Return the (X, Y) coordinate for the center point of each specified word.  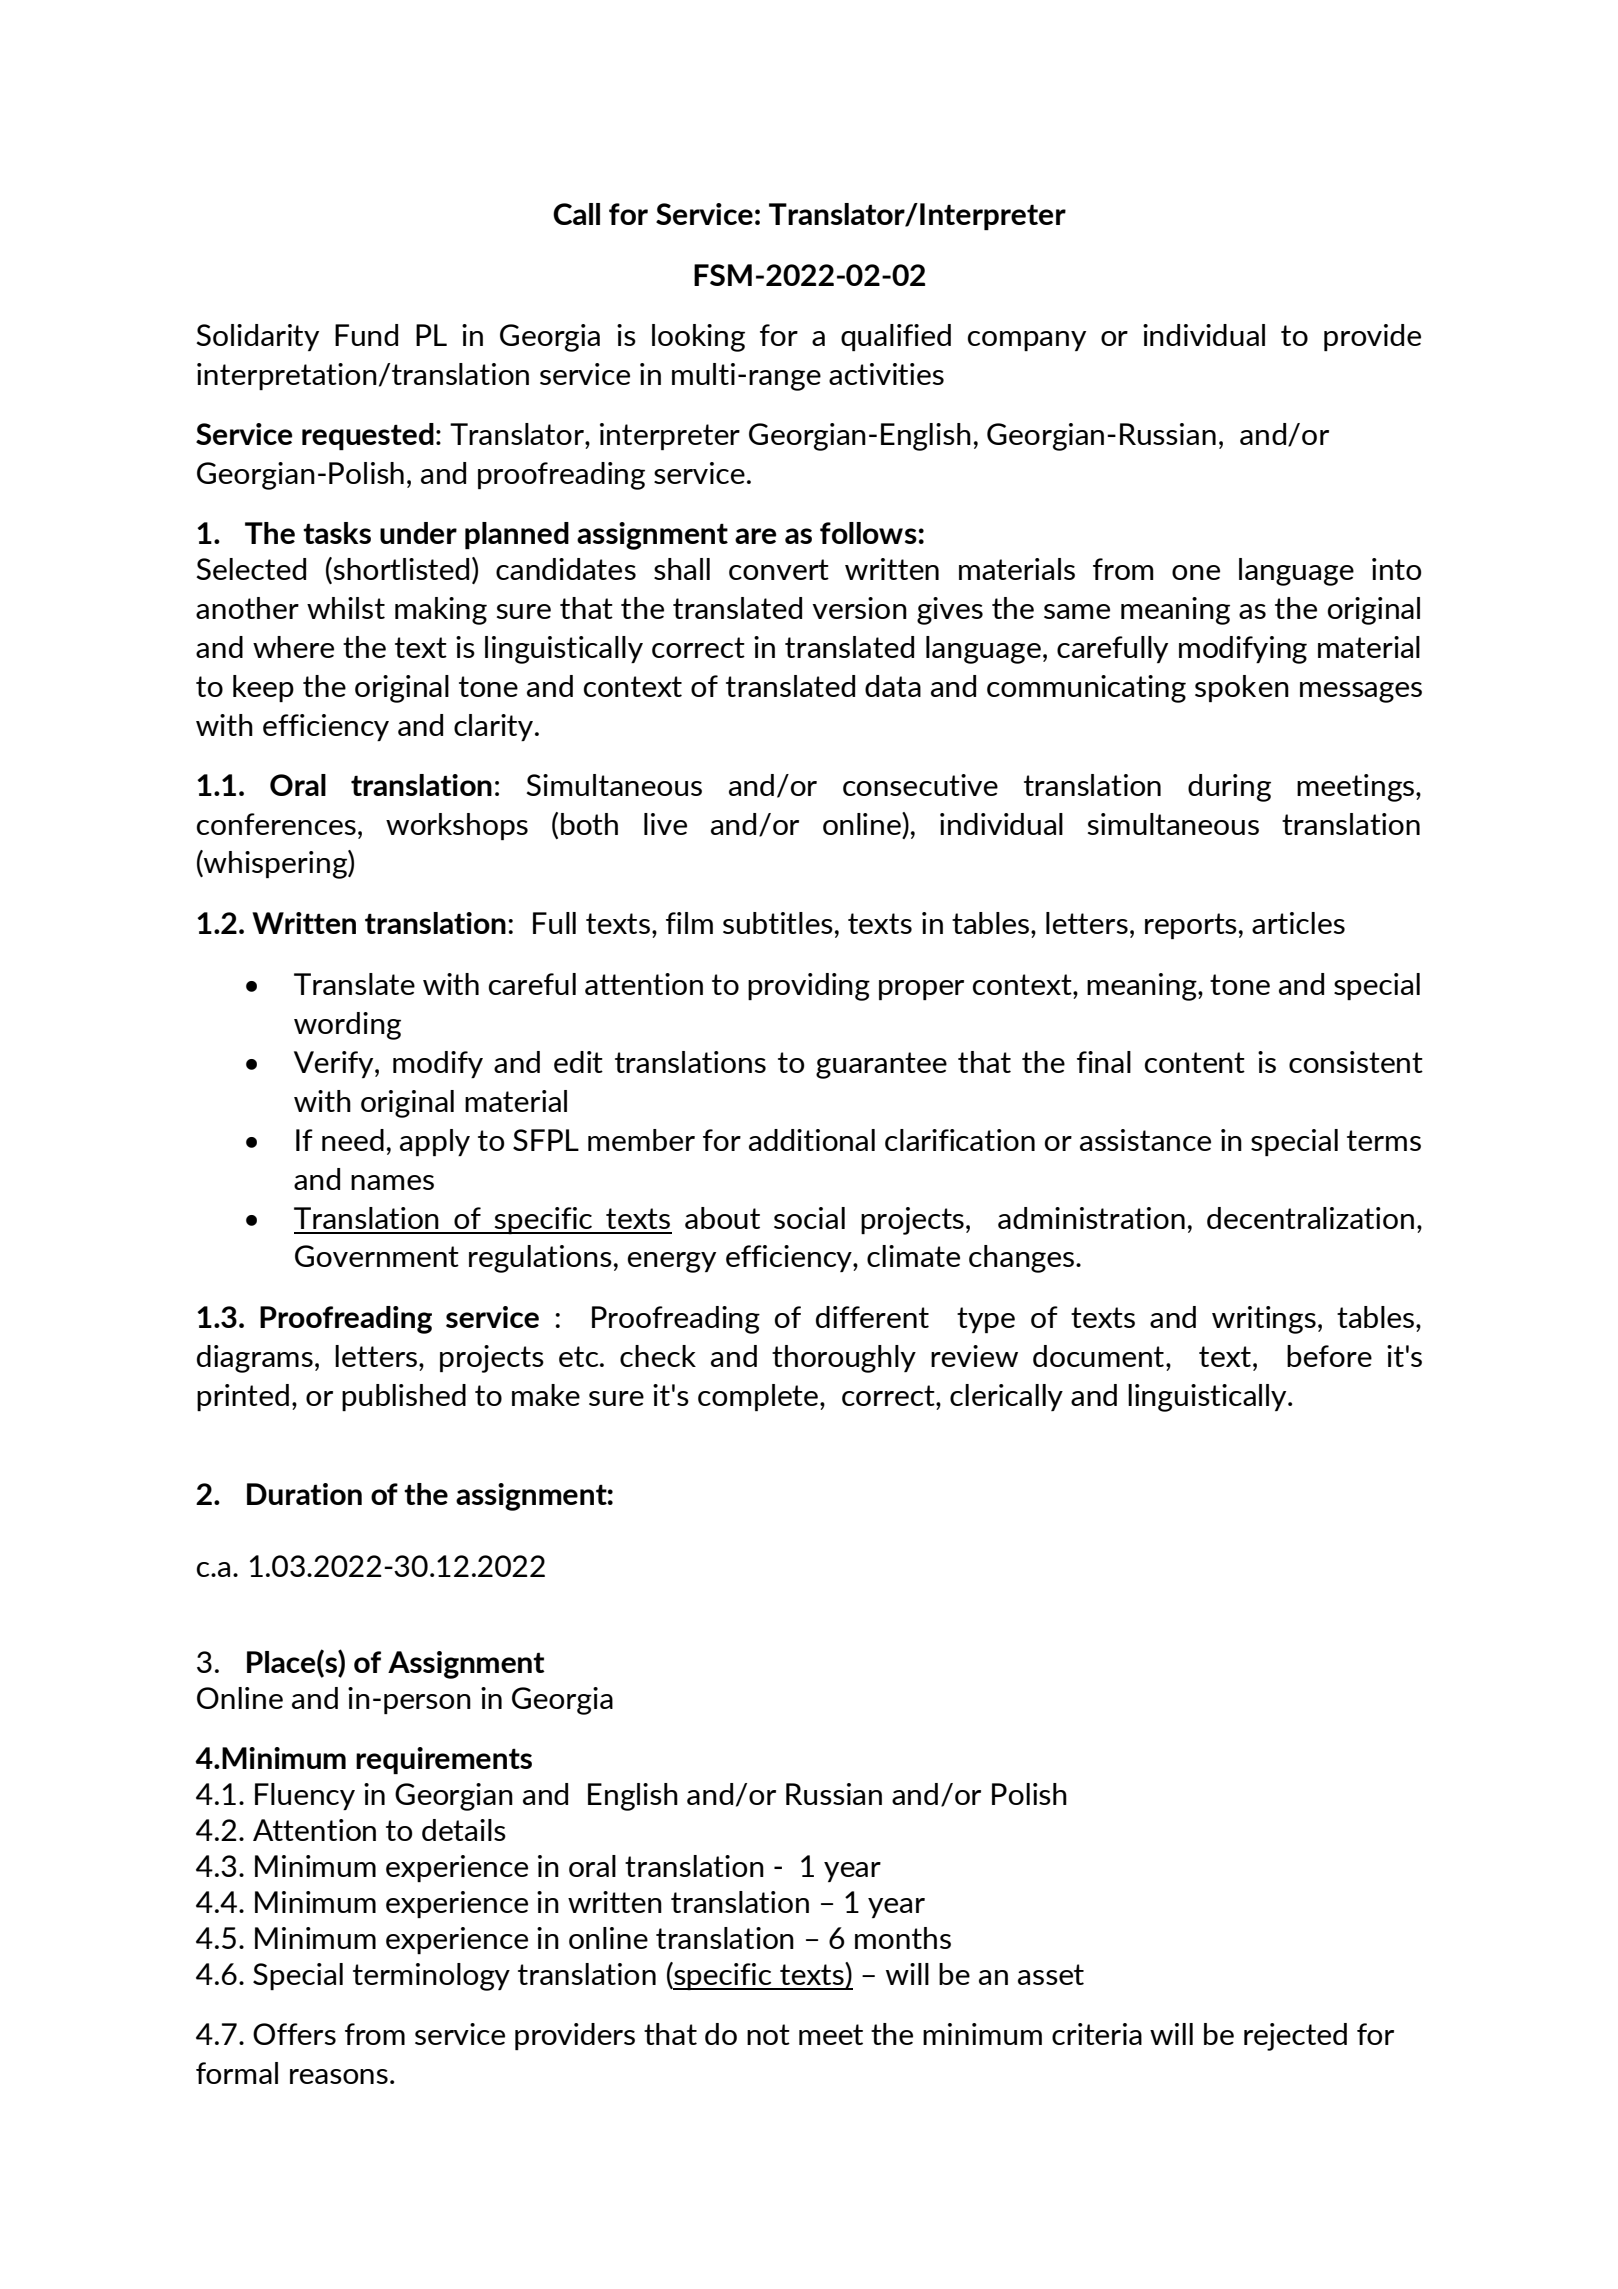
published (404, 1397)
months (903, 1938)
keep (263, 688)
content (1195, 1062)
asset (1051, 1974)
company (1027, 341)
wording (347, 1026)
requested (368, 436)
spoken (1242, 688)
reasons (339, 2076)
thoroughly (844, 1359)
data (893, 686)
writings (1264, 1320)
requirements (444, 1760)
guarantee (881, 1065)
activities (886, 374)
